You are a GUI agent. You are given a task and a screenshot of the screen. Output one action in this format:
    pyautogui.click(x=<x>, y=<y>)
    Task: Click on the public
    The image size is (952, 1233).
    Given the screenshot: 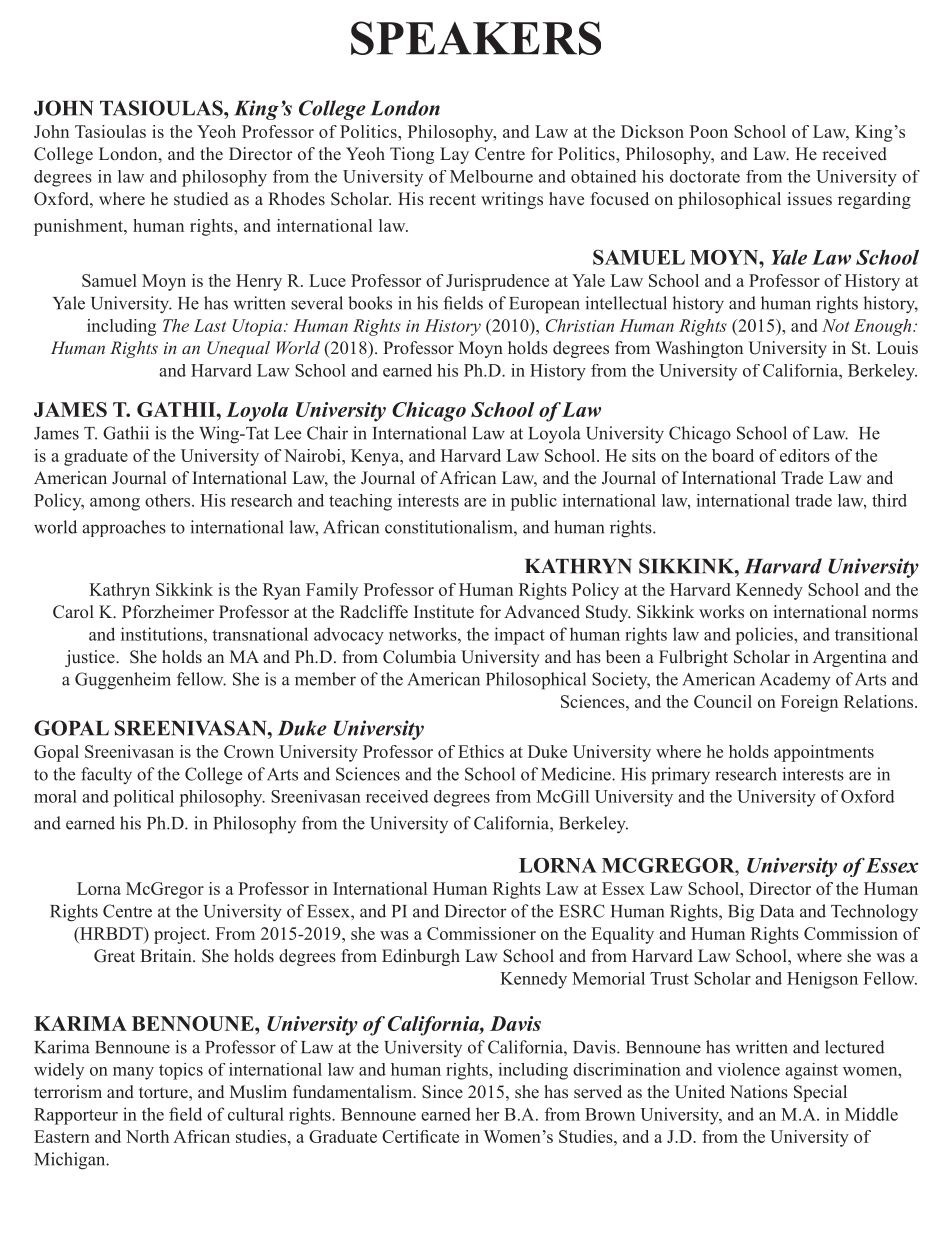 What is the action you would take?
    pyautogui.click(x=534, y=502)
